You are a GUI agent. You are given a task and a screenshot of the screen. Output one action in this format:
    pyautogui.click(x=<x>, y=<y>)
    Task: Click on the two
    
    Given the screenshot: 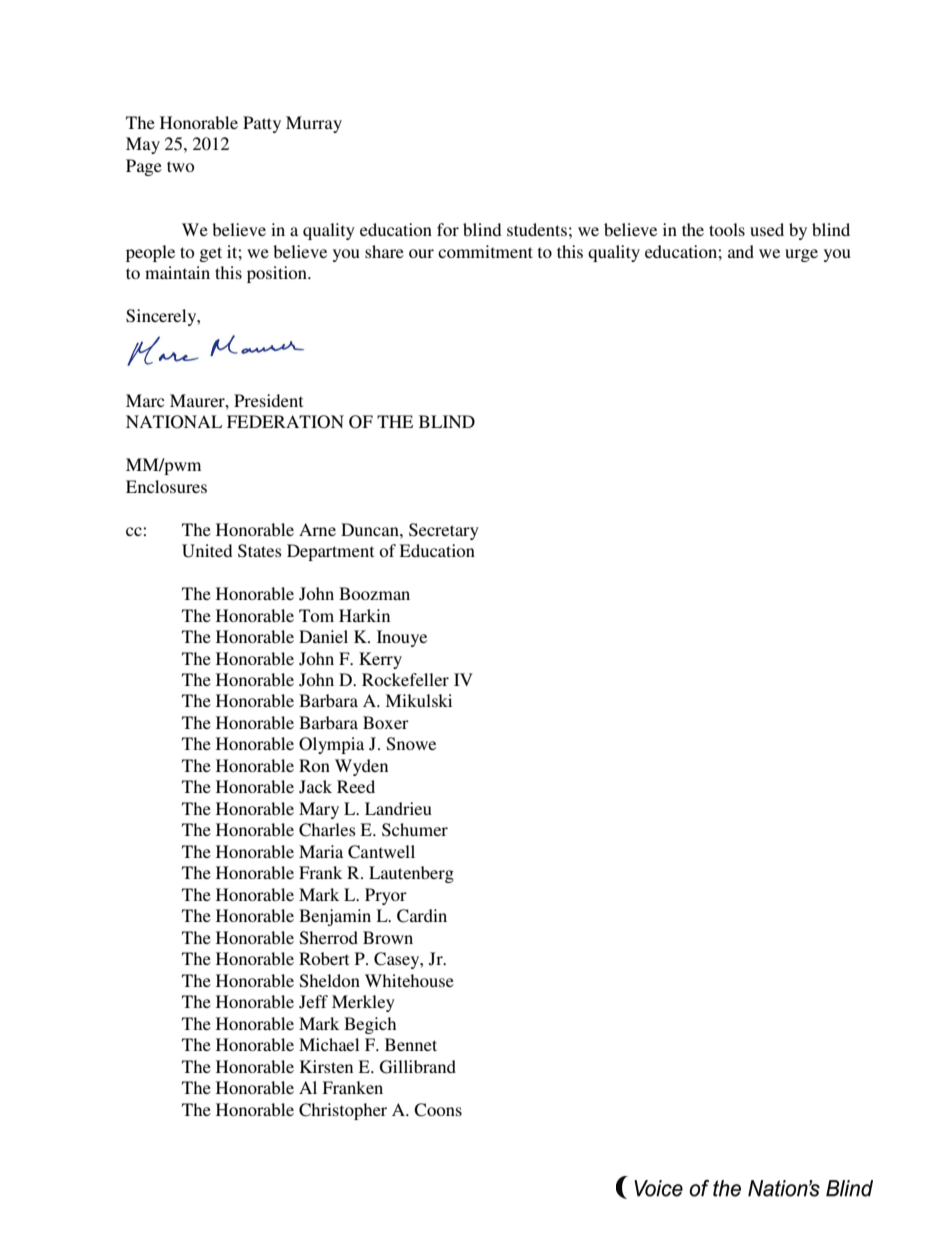 What is the action you would take?
    pyautogui.click(x=180, y=166)
